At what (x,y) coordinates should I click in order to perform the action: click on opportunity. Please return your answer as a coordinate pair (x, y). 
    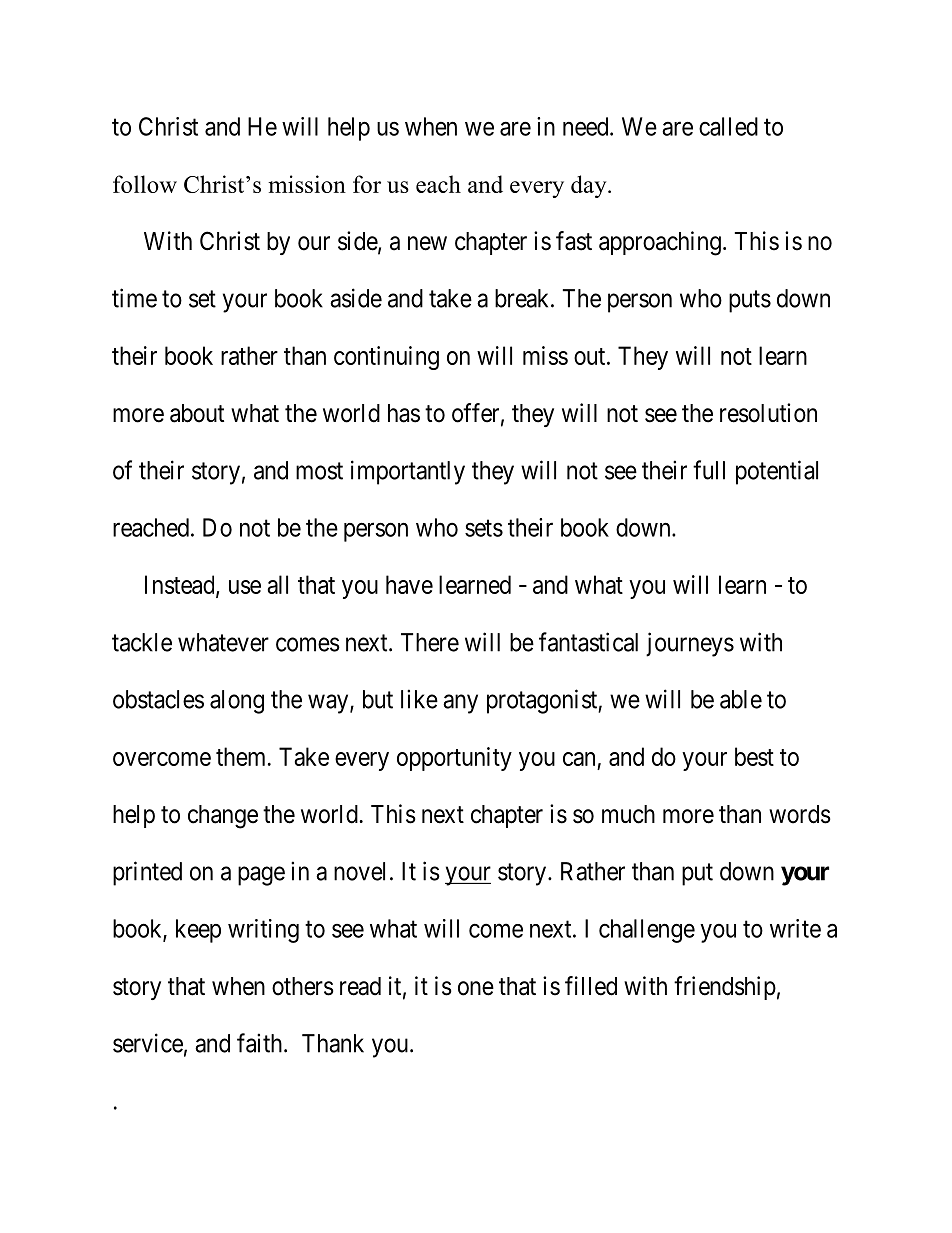
    Looking at the image, I should click on (454, 759).
